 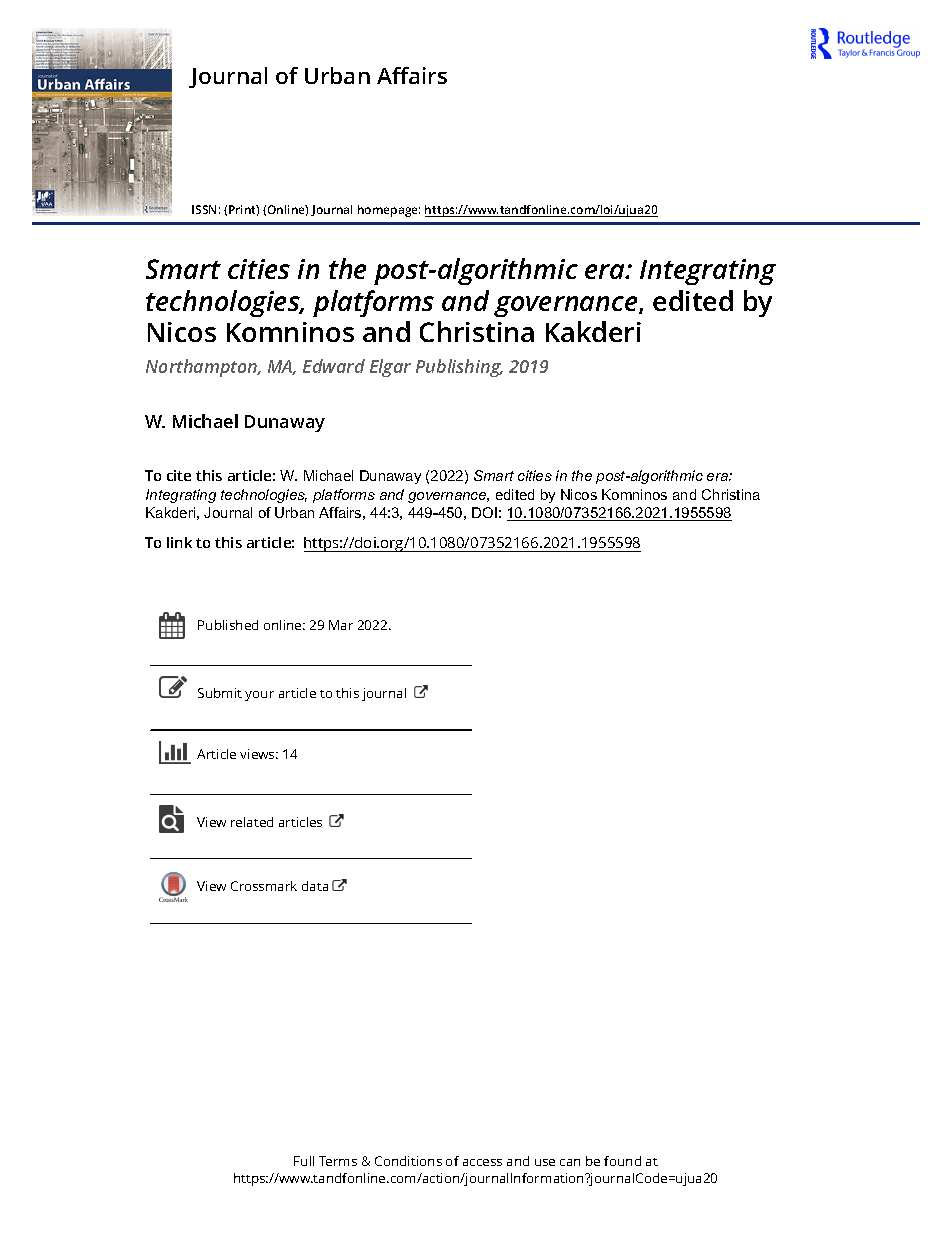 What do you see at coordinates (228, 625) in the screenshot?
I see `Published` at bounding box center [228, 625].
